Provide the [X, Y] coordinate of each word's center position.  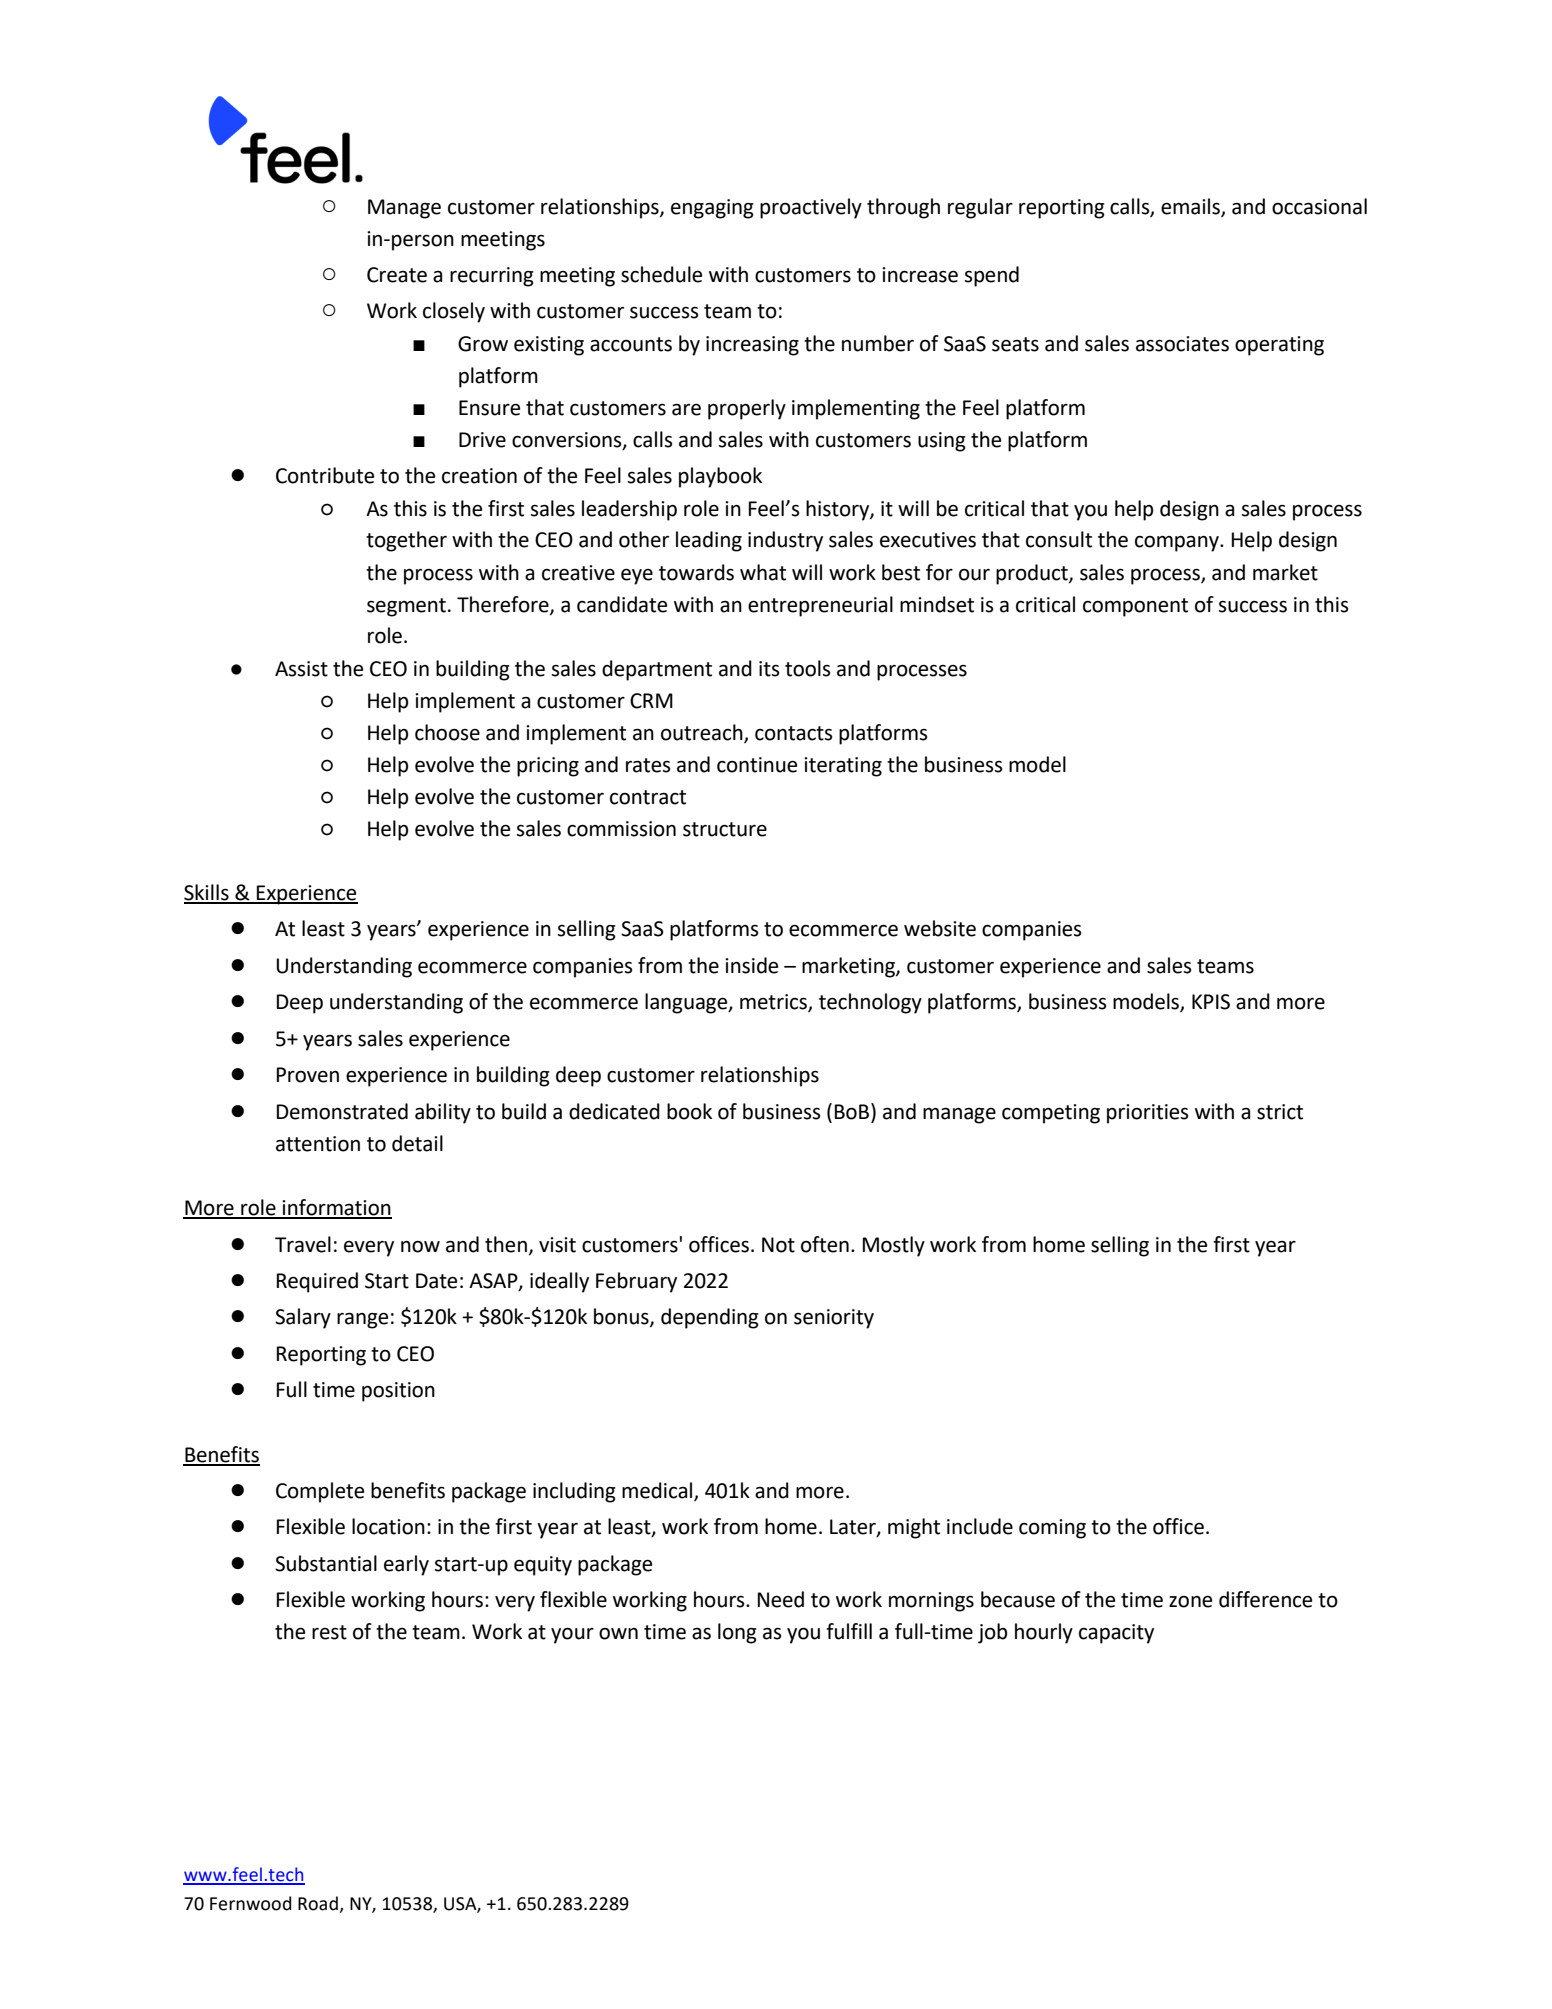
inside [751, 965]
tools [807, 668]
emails [1191, 207]
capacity [1116, 1634]
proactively [811, 208]
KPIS [1211, 1002]
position [398, 1392]
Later [854, 1528]
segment [406, 607]
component [1135, 607]
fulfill [849, 1631]
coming [1052, 1529]
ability [443, 1113]
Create [397, 275]
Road [318, 1903]
